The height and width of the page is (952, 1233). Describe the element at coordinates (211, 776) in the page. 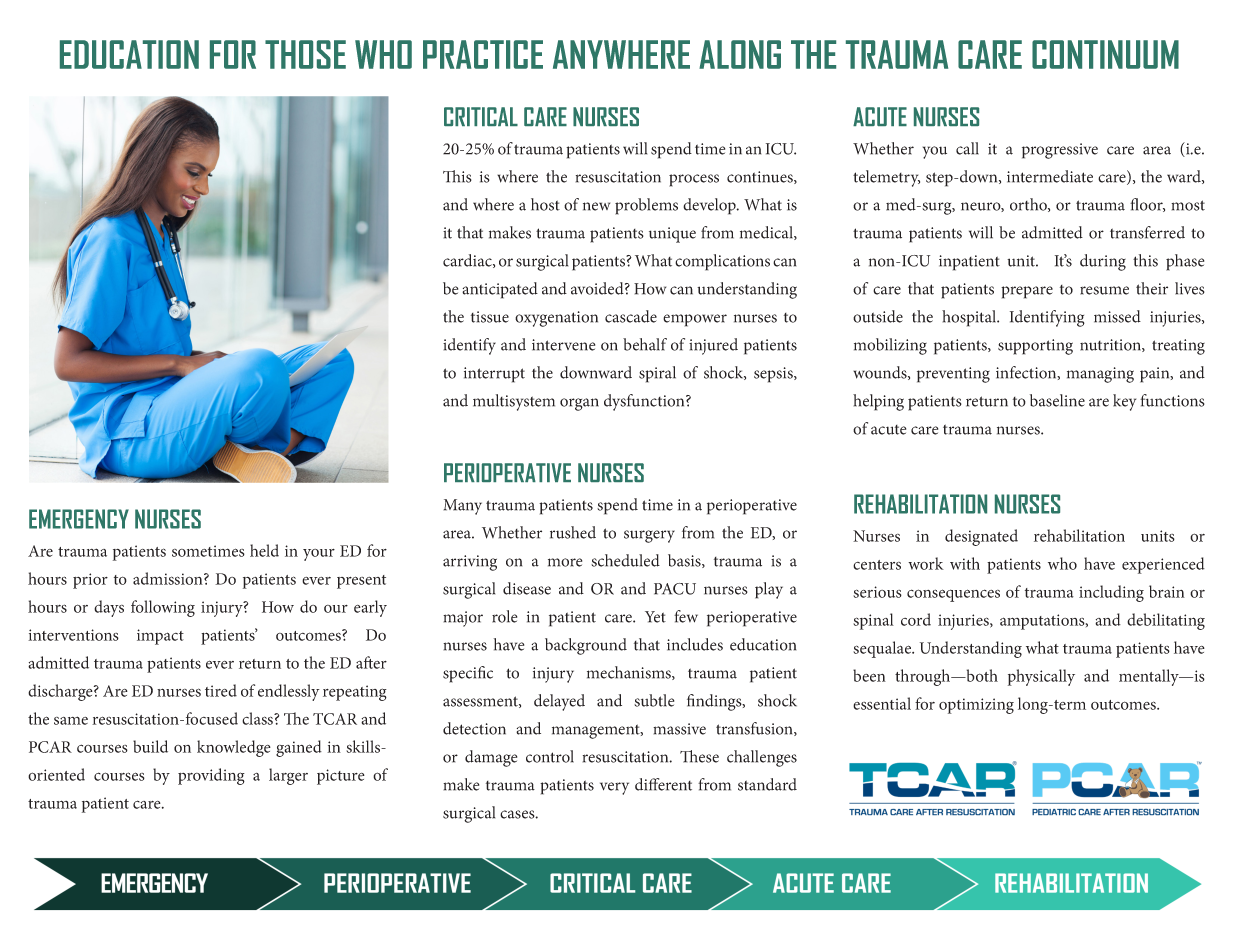

I see `providing` at that location.
